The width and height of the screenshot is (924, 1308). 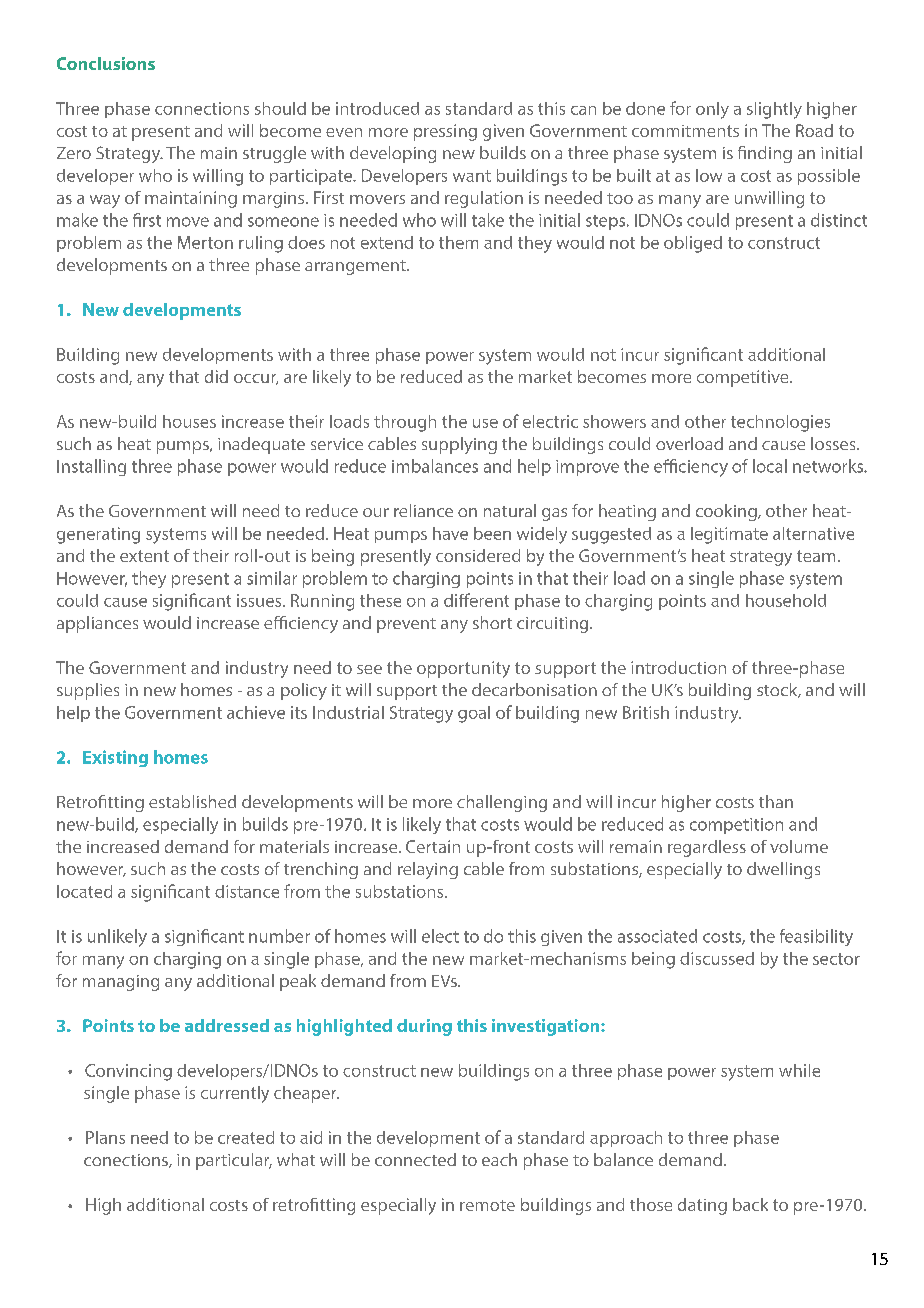 I want to click on connected, so click(x=415, y=1159).
